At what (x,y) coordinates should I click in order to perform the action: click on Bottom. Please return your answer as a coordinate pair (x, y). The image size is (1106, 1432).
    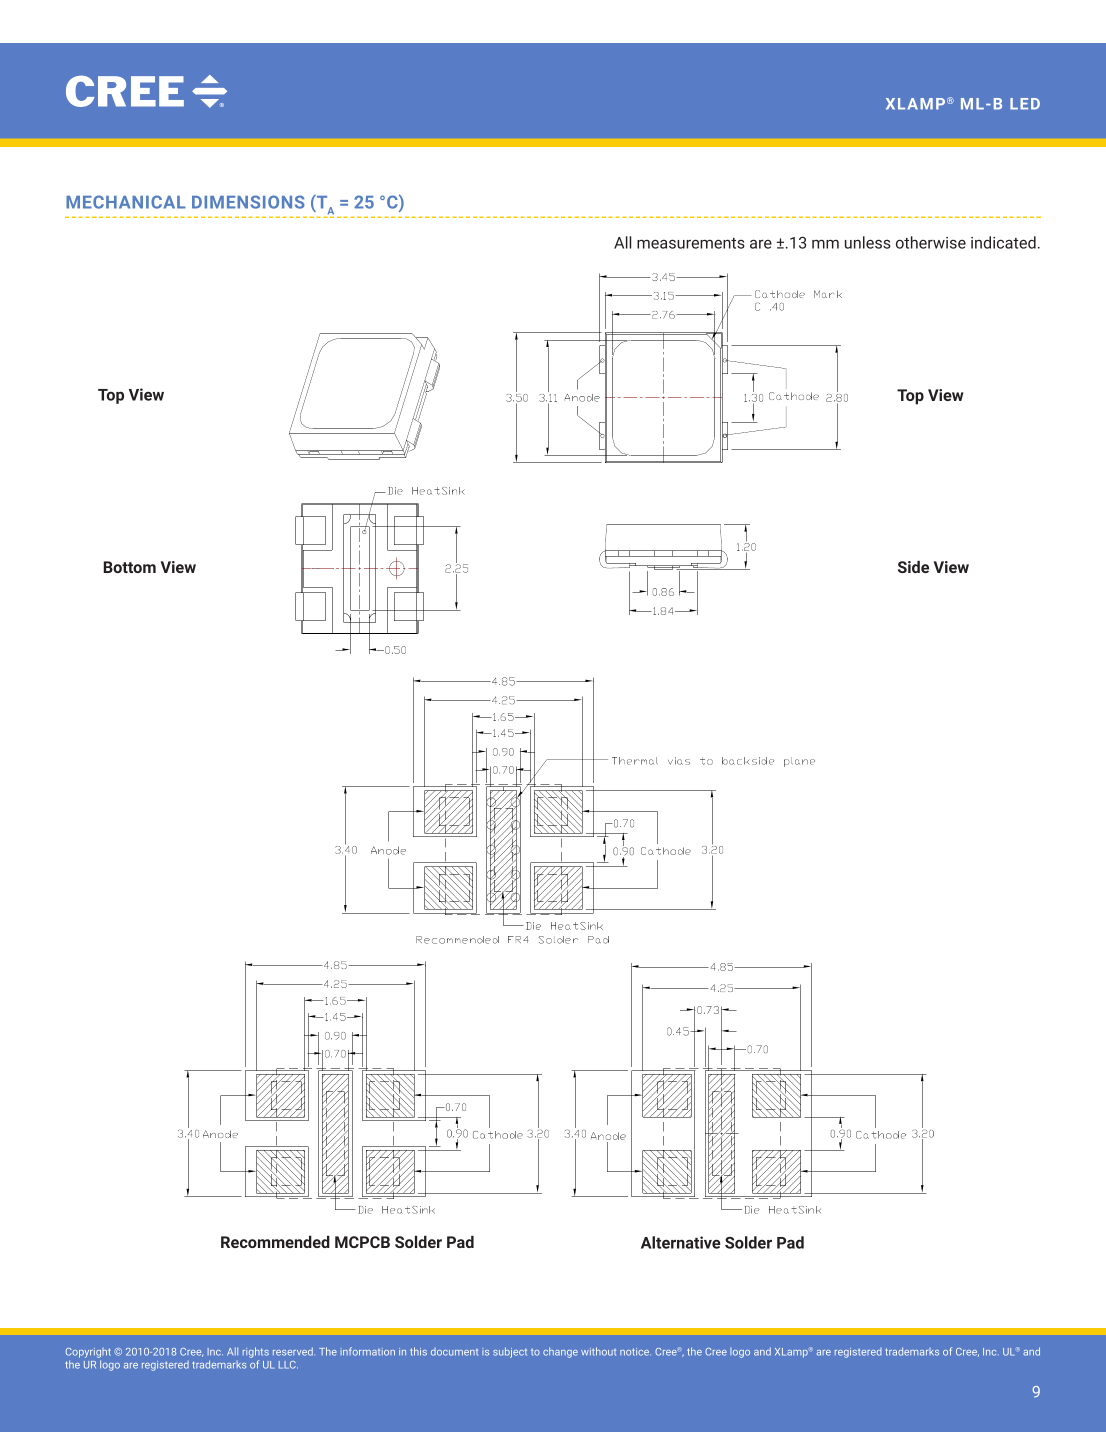
    Looking at the image, I should click on (129, 567).
